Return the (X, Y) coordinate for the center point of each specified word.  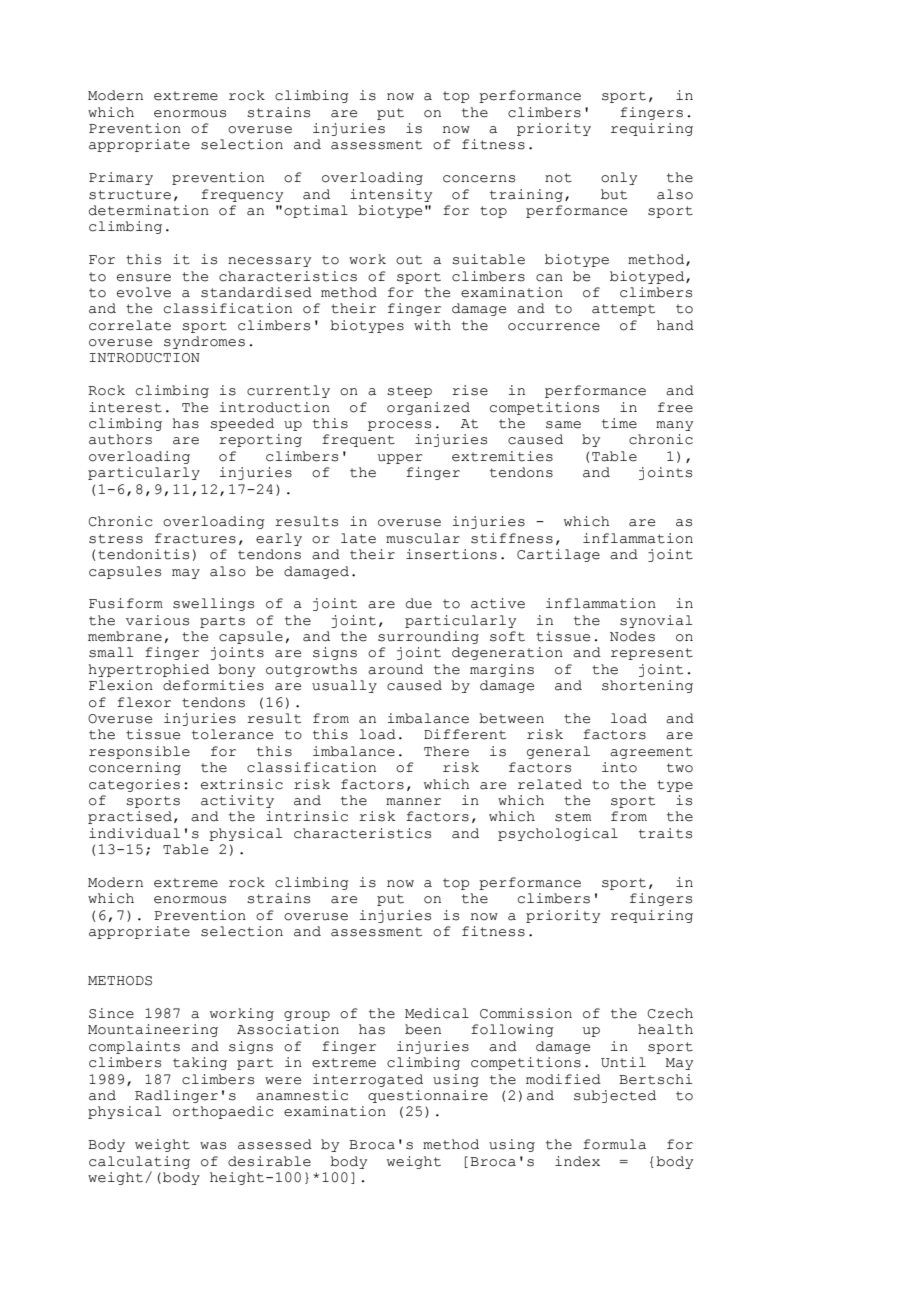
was (213, 1146)
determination (149, 210)
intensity (391, 195)
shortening (647, 686)
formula (614, 1144)
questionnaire (428, 1096)
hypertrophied (149, 670)
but (614, 194)
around (395, 669)
